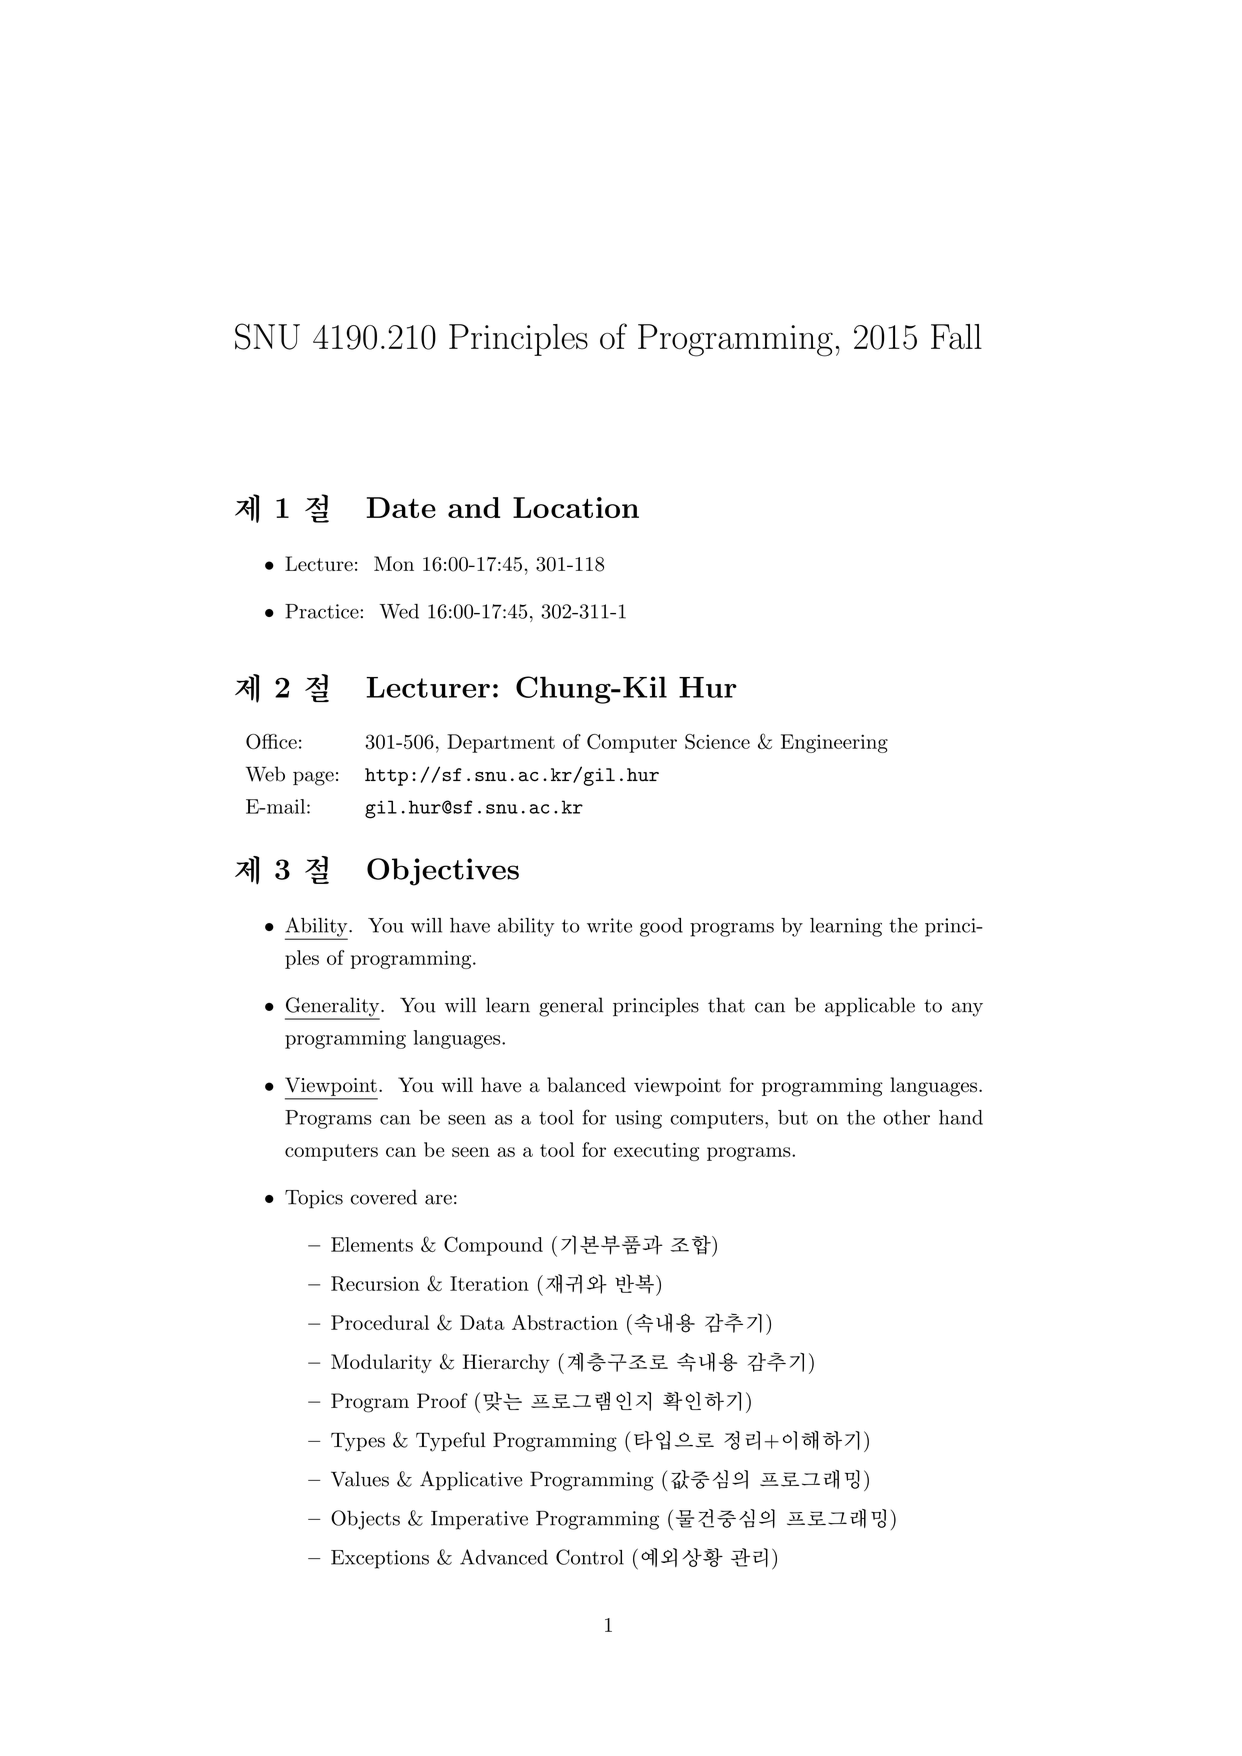 The height and width of the screenshot is (1756, 1242). Describe the element at coordinates (656, 1152) in the screenshot. I see `executing` at that location.
